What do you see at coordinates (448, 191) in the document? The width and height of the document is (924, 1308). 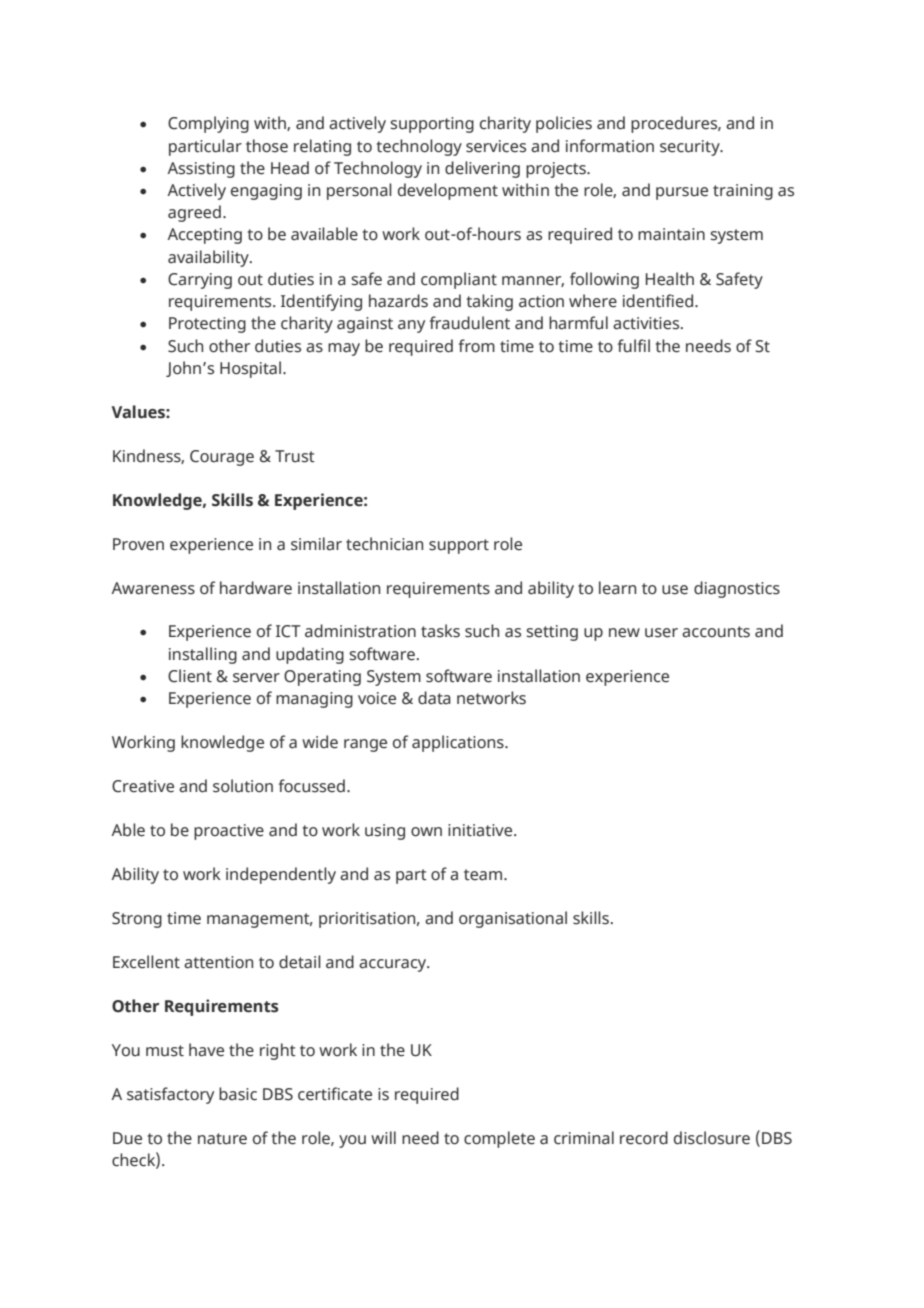 I see `development` at bounding box center [448, 191].
